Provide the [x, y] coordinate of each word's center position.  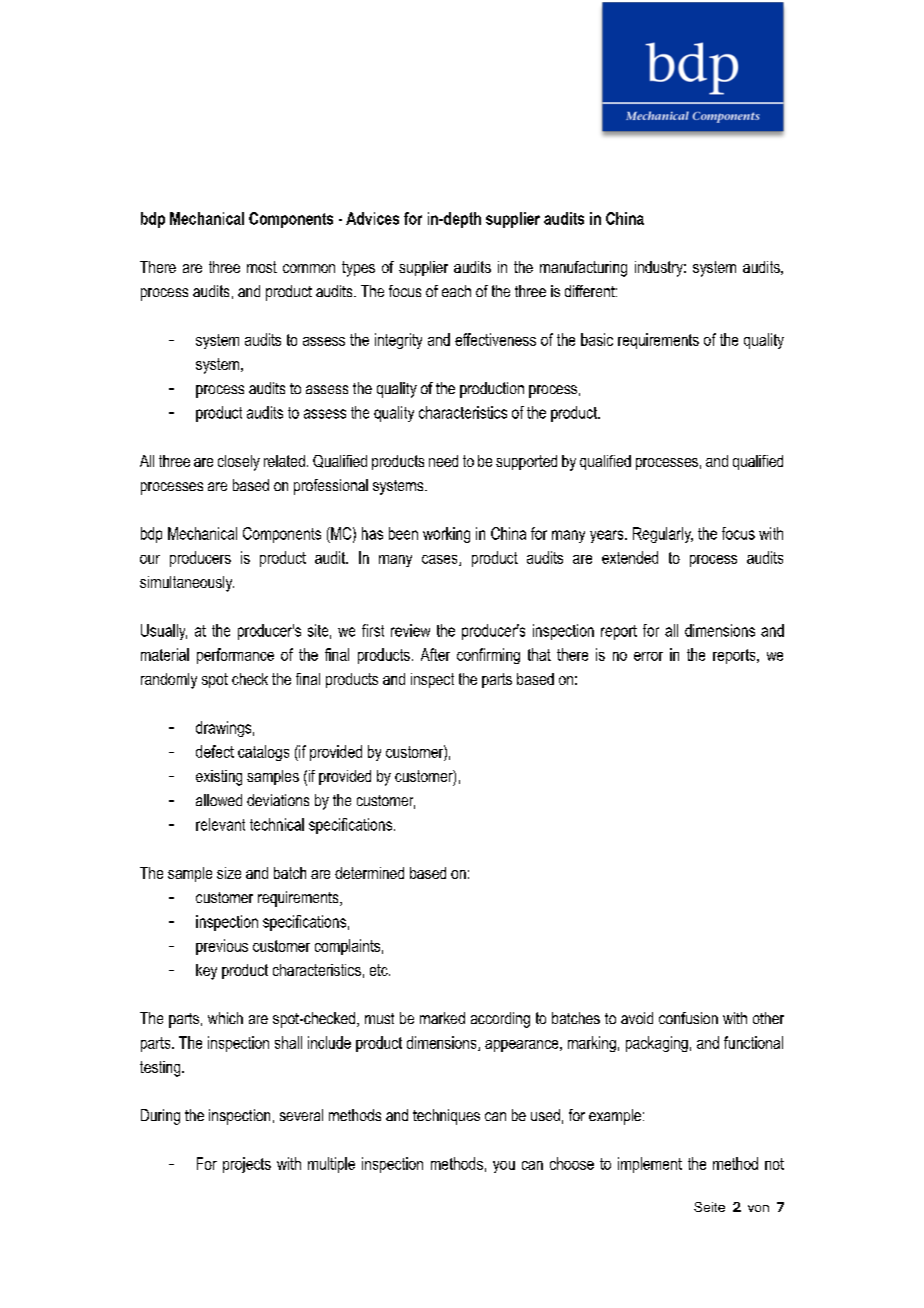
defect [215, 751]
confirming [488, 656]
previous [222, 947]
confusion [688, 1018]
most [262, 267]
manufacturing [583, 269]
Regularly [663, 535]
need [443, 461]
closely [239, 463]
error [648, 656]
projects [247, 1165]
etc [380, 970]
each [456, 291]
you [504, 1167]
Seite [709, 1207]
